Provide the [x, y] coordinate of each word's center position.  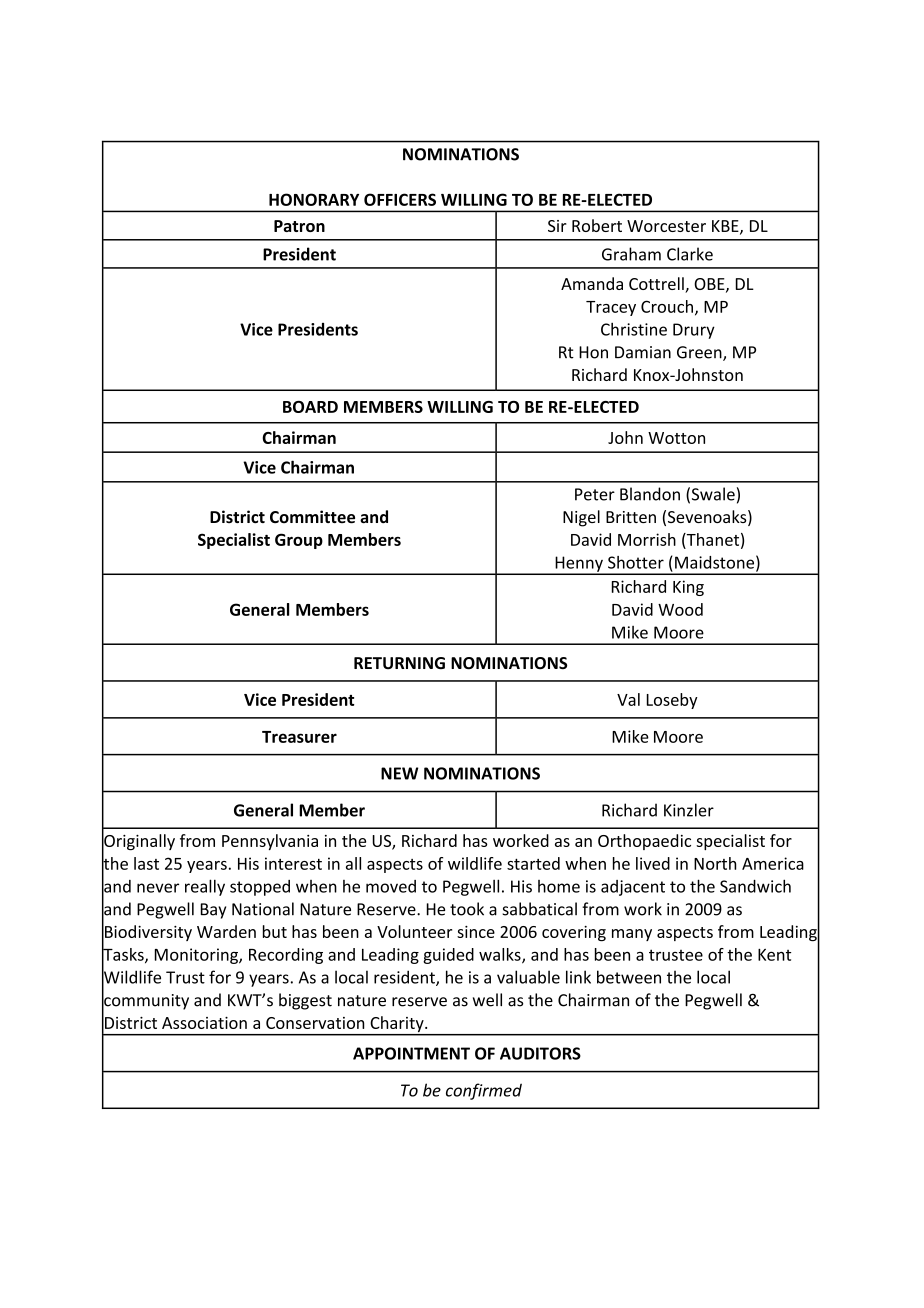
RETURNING [399, 663]
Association [204, 1023]
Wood [680, 609]
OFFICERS [400, 199]
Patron [299, 226]
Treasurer [299, 737]
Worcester [666, 226]
